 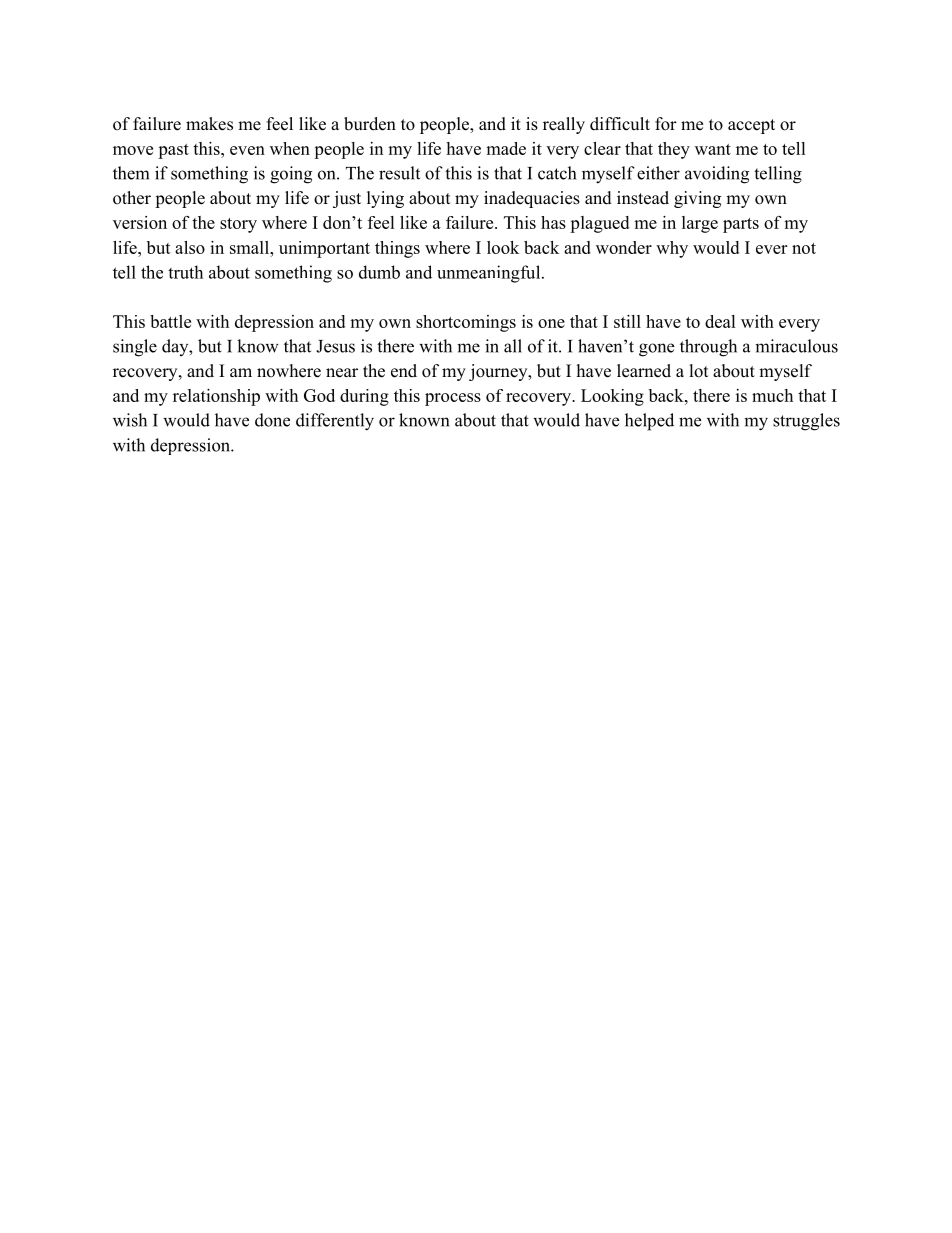 I want to click on through, so click(x=708, y=348).
